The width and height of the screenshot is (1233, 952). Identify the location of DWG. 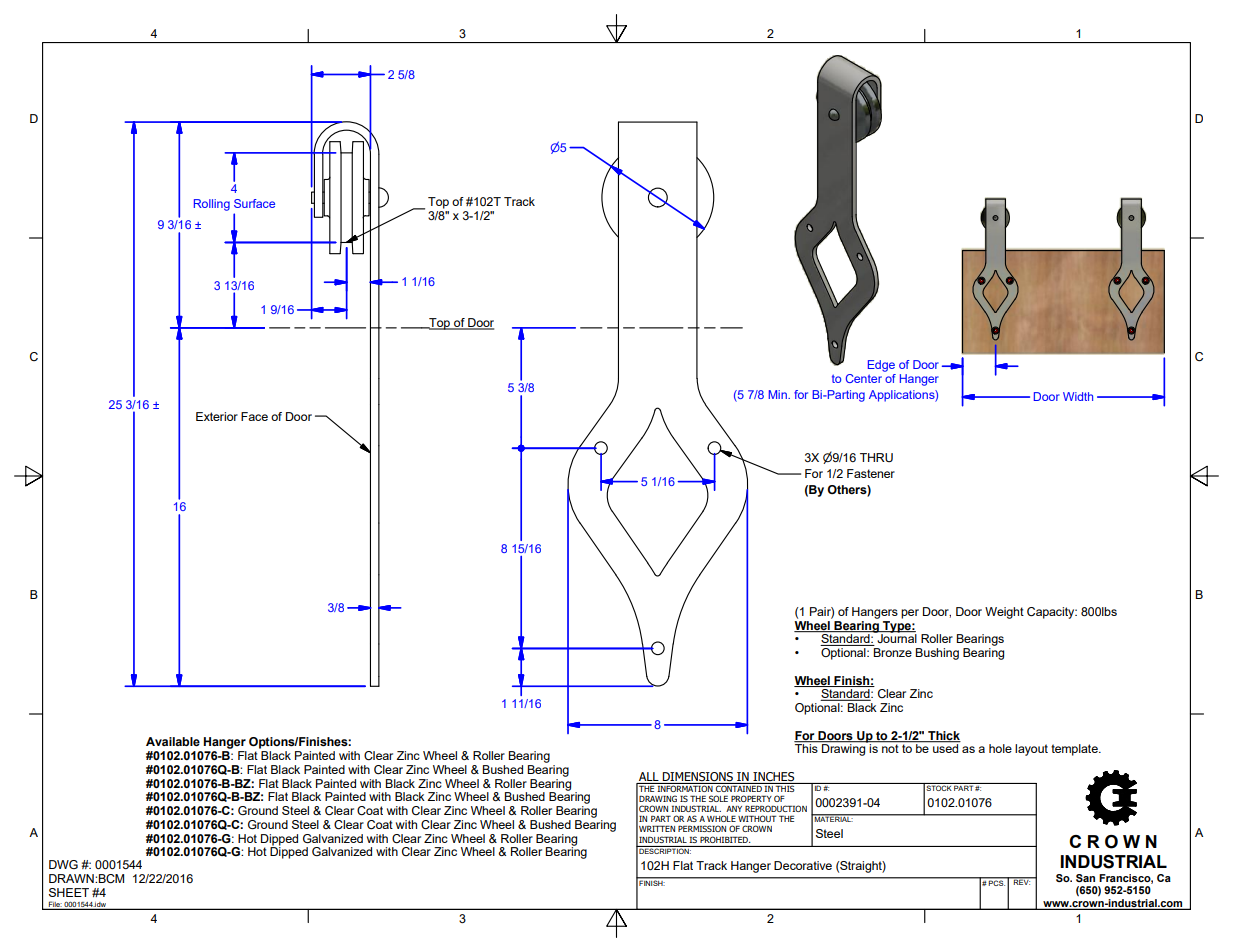
(63, 864).
